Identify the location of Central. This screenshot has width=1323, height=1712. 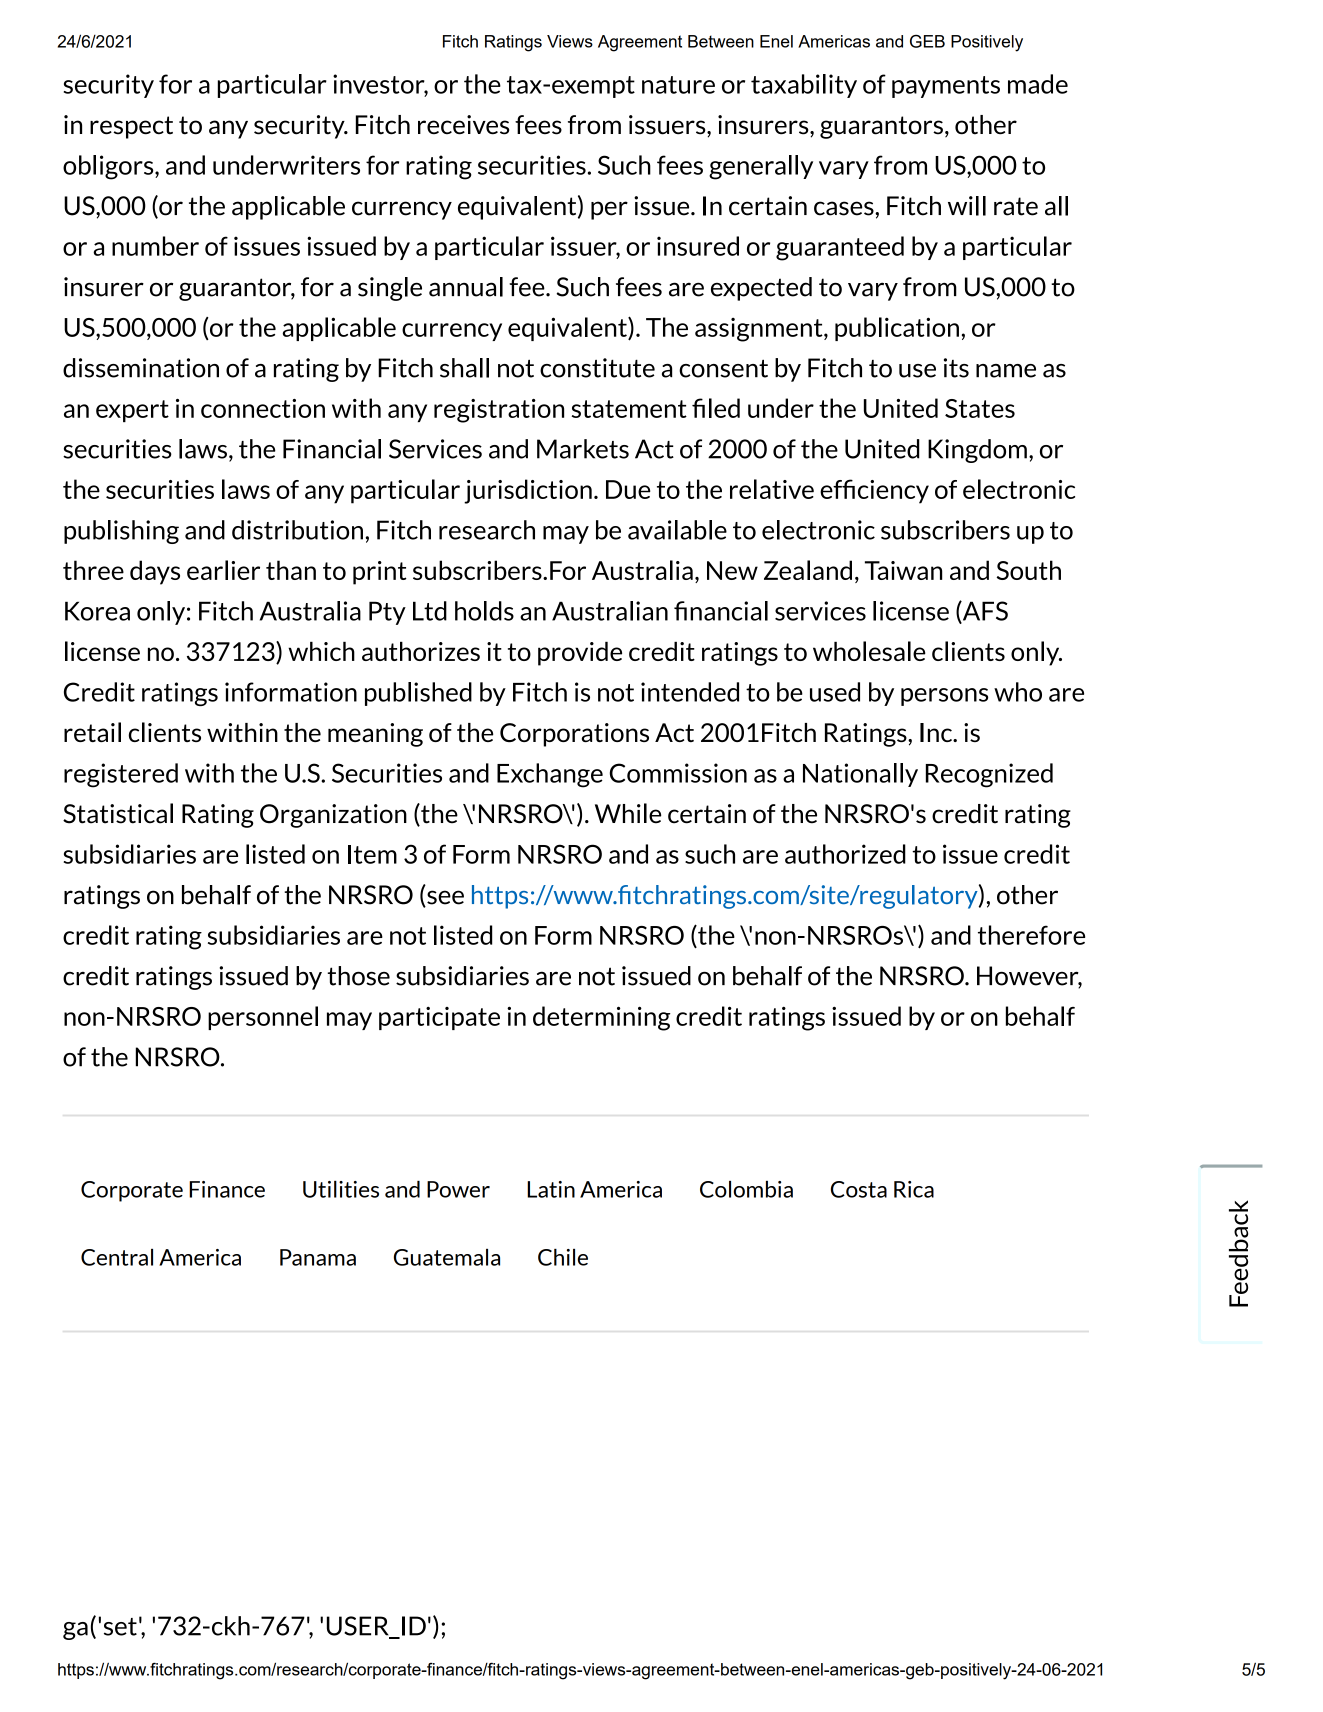
(117, 1257).
